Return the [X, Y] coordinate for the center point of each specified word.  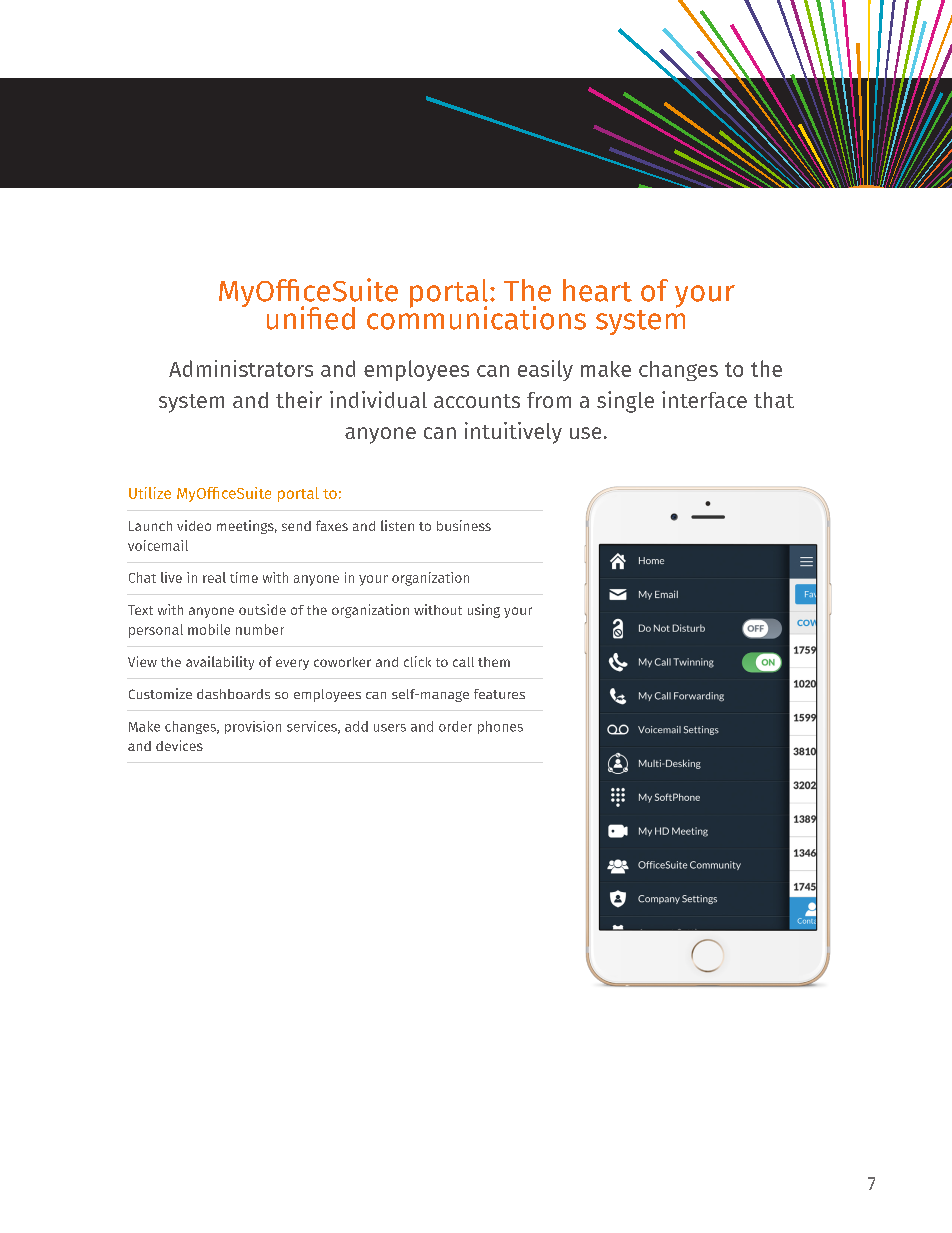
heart [597, 290]
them [494, 662]
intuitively [513, 433]
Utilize [150, 493]
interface [704, 399]
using [484, 611]
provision [253, 727]
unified [311, 318]
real [214, 577]
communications [476, 316]
